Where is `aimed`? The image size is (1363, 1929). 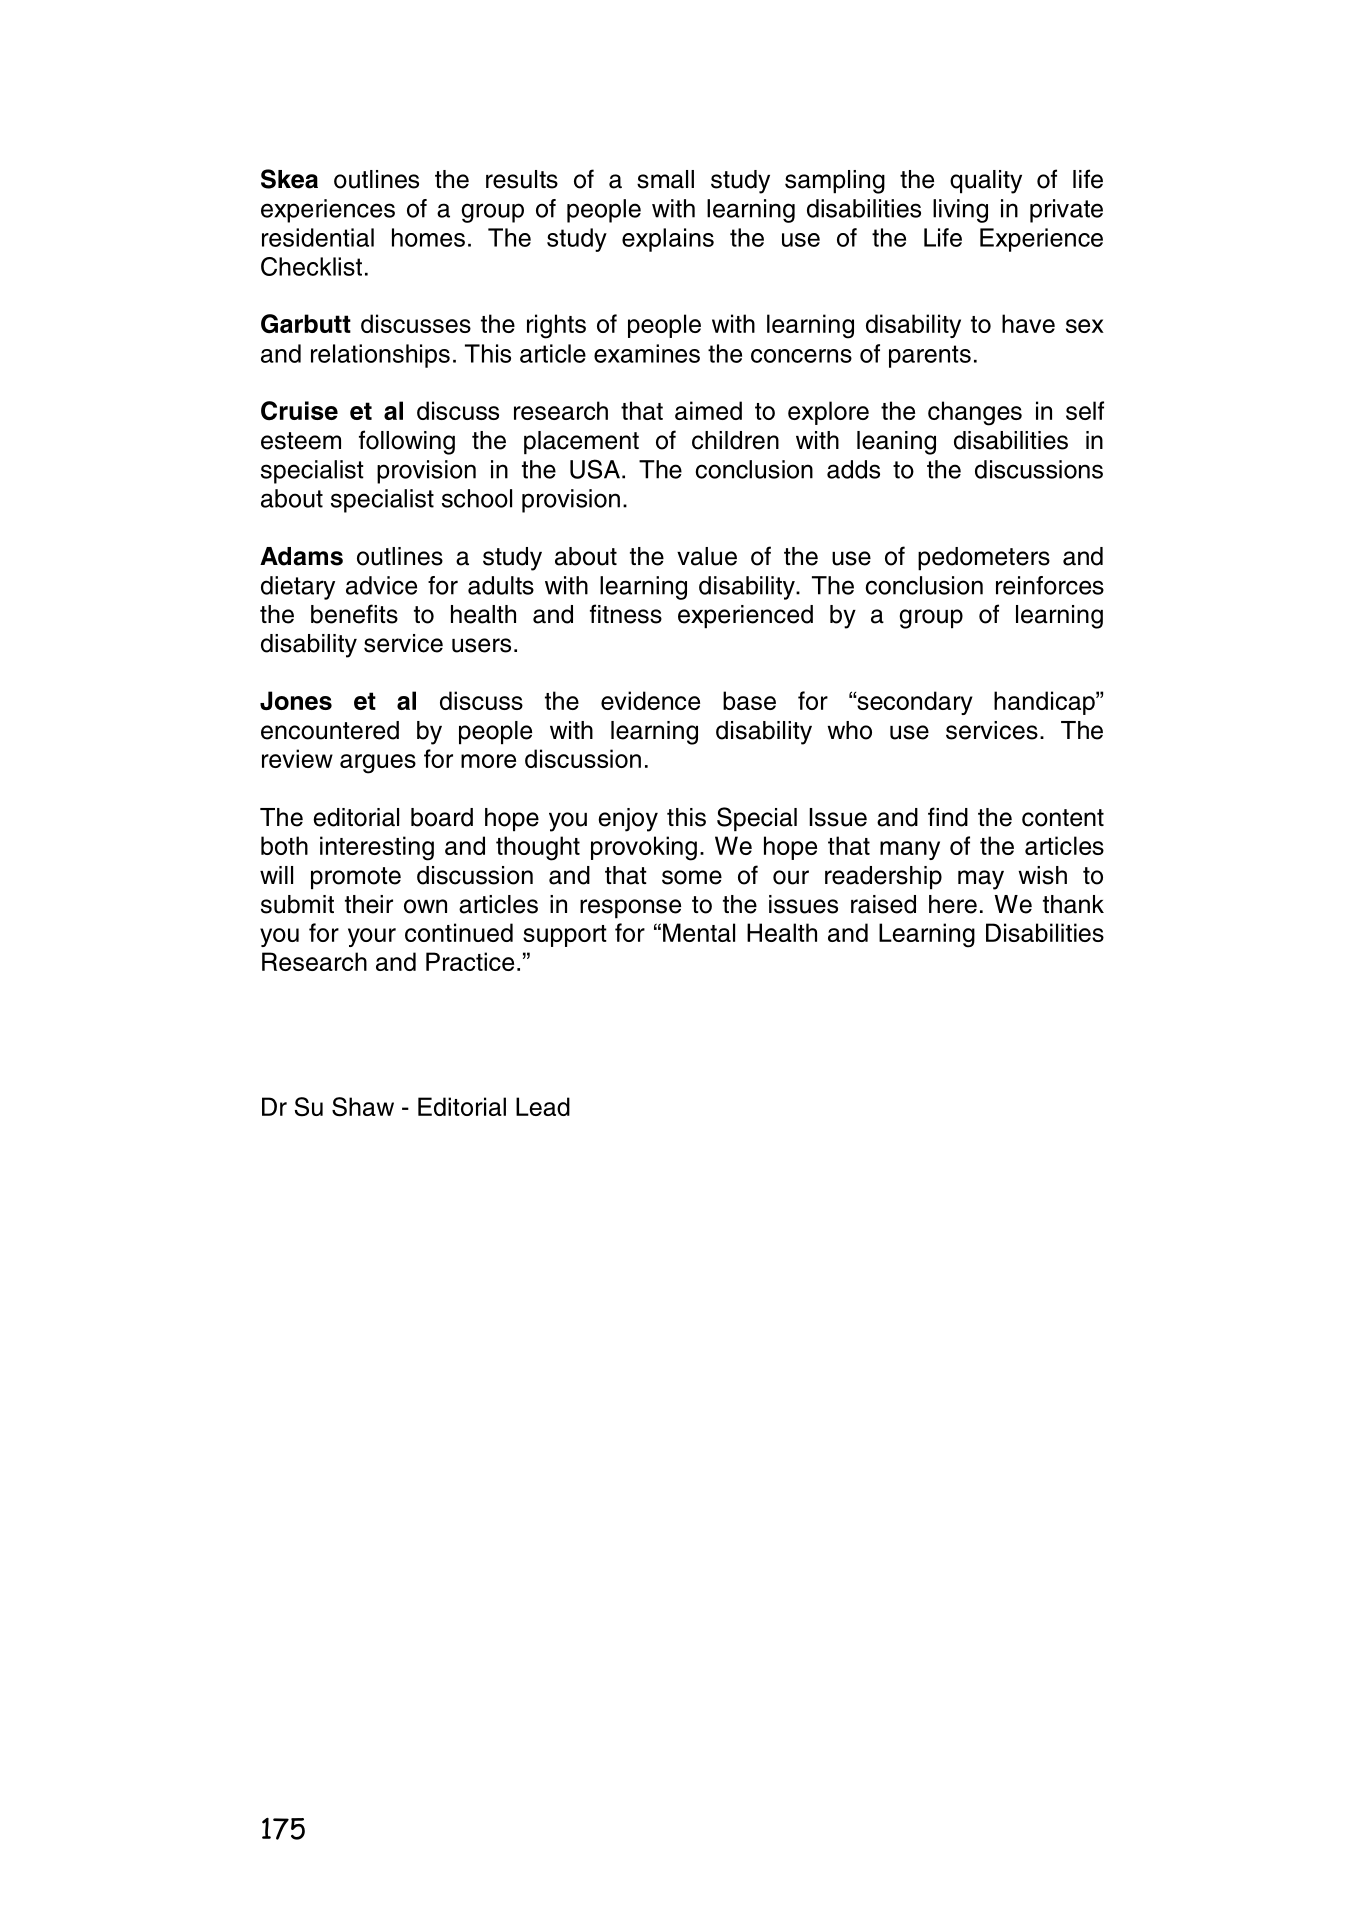
aimed is located at coordinates (708, 410).
